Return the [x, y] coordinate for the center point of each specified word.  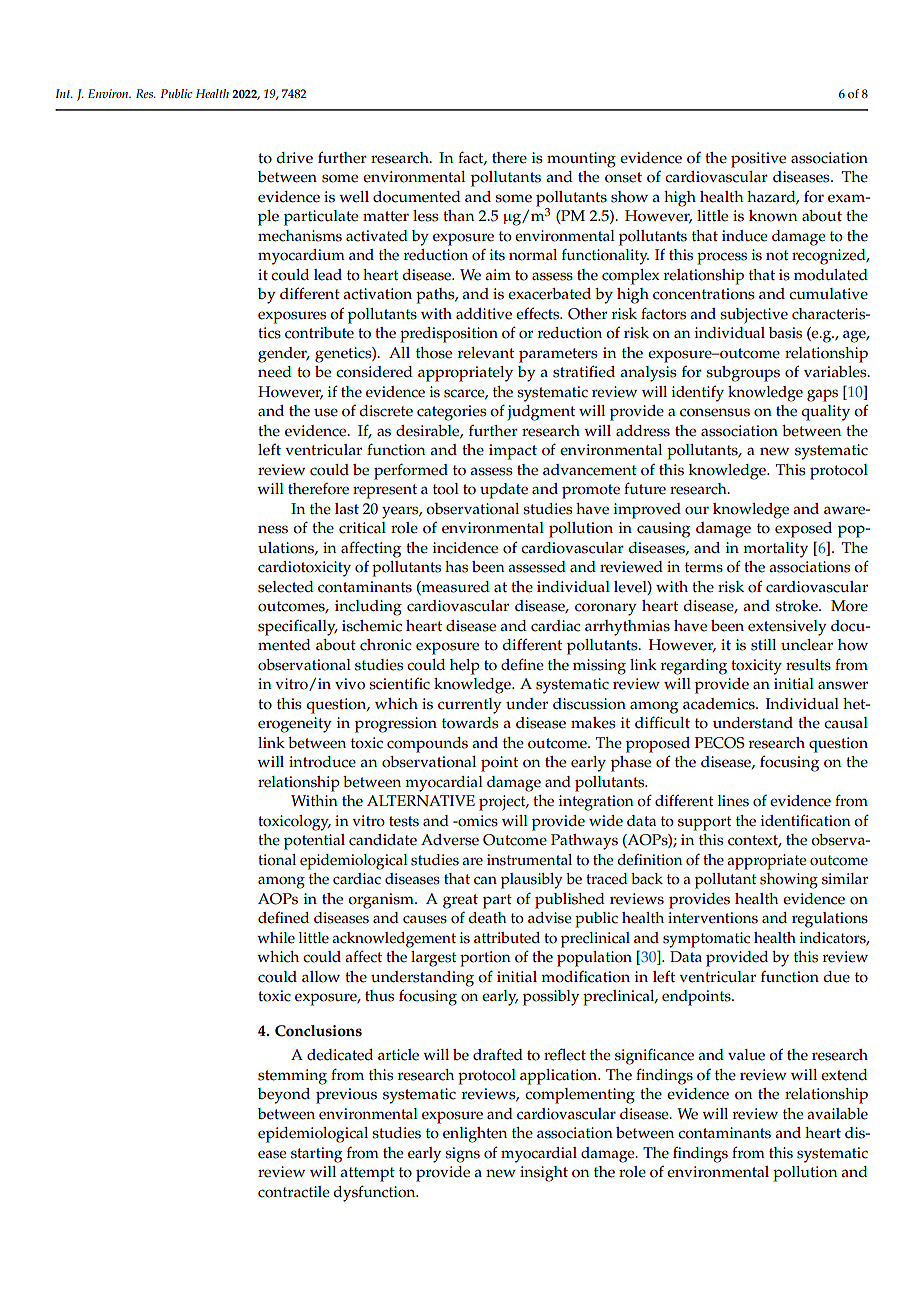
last [347, 509]
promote [591, 491]
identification [806, 820]
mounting [581, 160]
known [773, 216]
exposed [803, 530]
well [354, 197]
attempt [367, 1174]
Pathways [584, 842]
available [837, 1114]
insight [544, 1174]
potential [314, 842]
